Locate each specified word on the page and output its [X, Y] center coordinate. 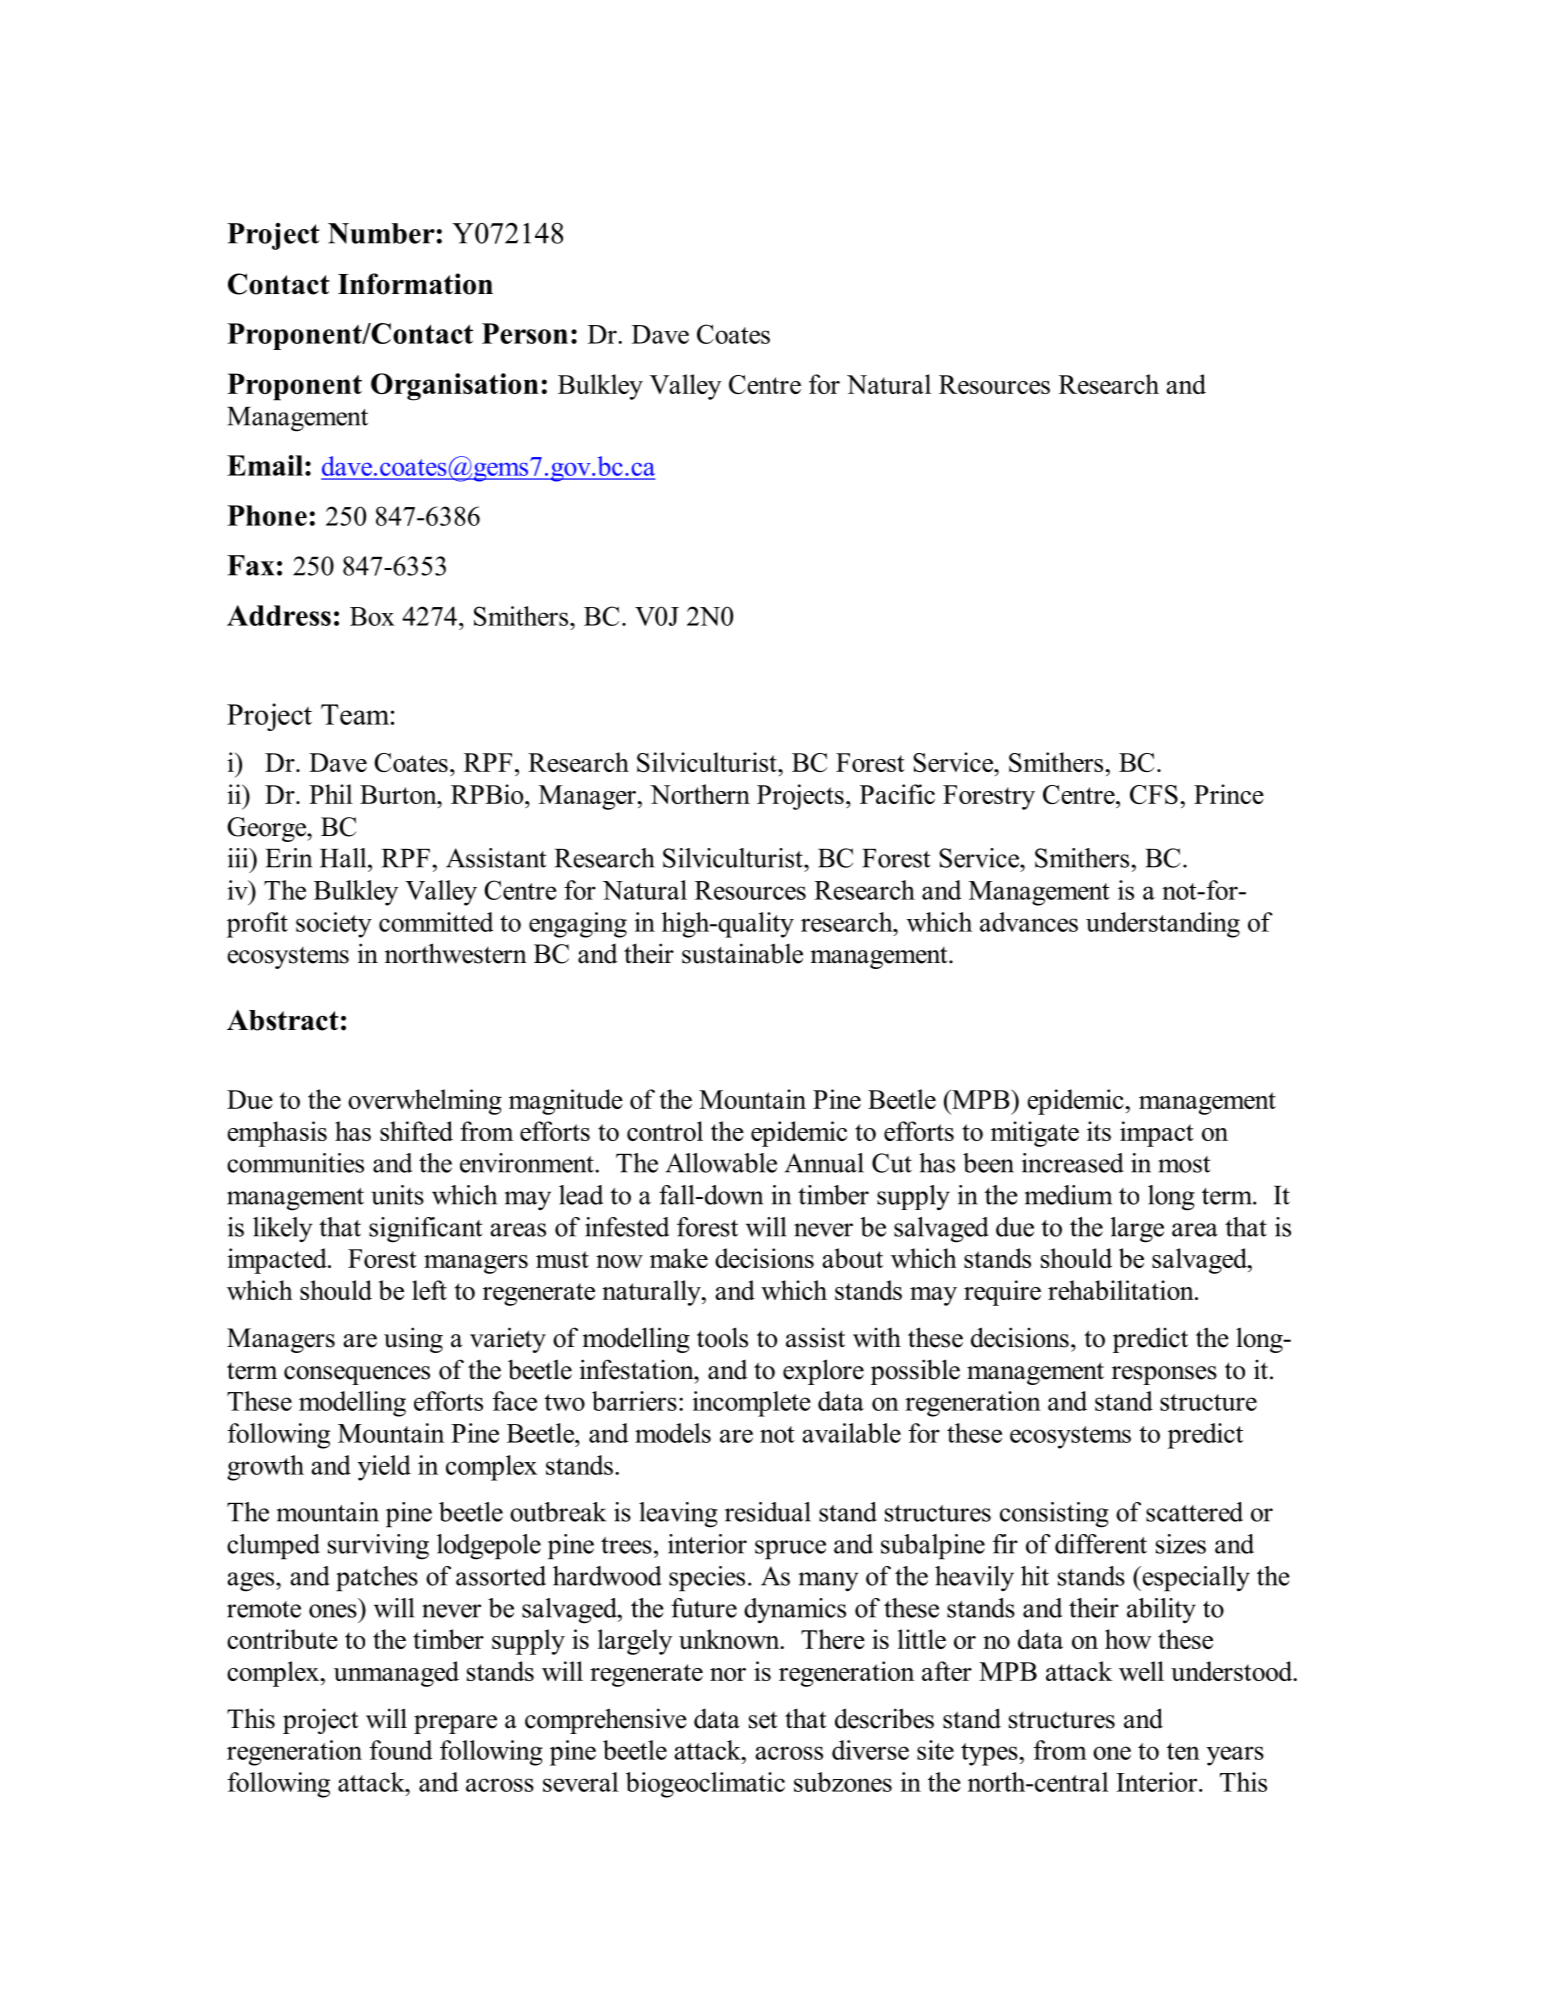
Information [415, 284]
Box [372, 616]
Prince [1229, 794]
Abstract [283, 1020]
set [763, 1720]
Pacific [897, 794]
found [401, 1750]
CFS [1154, 794]
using [413, 1340]
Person [525, 333]
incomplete [751, 1404]
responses [1164, 1375]
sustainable [742, 953]
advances [1029, 922]
